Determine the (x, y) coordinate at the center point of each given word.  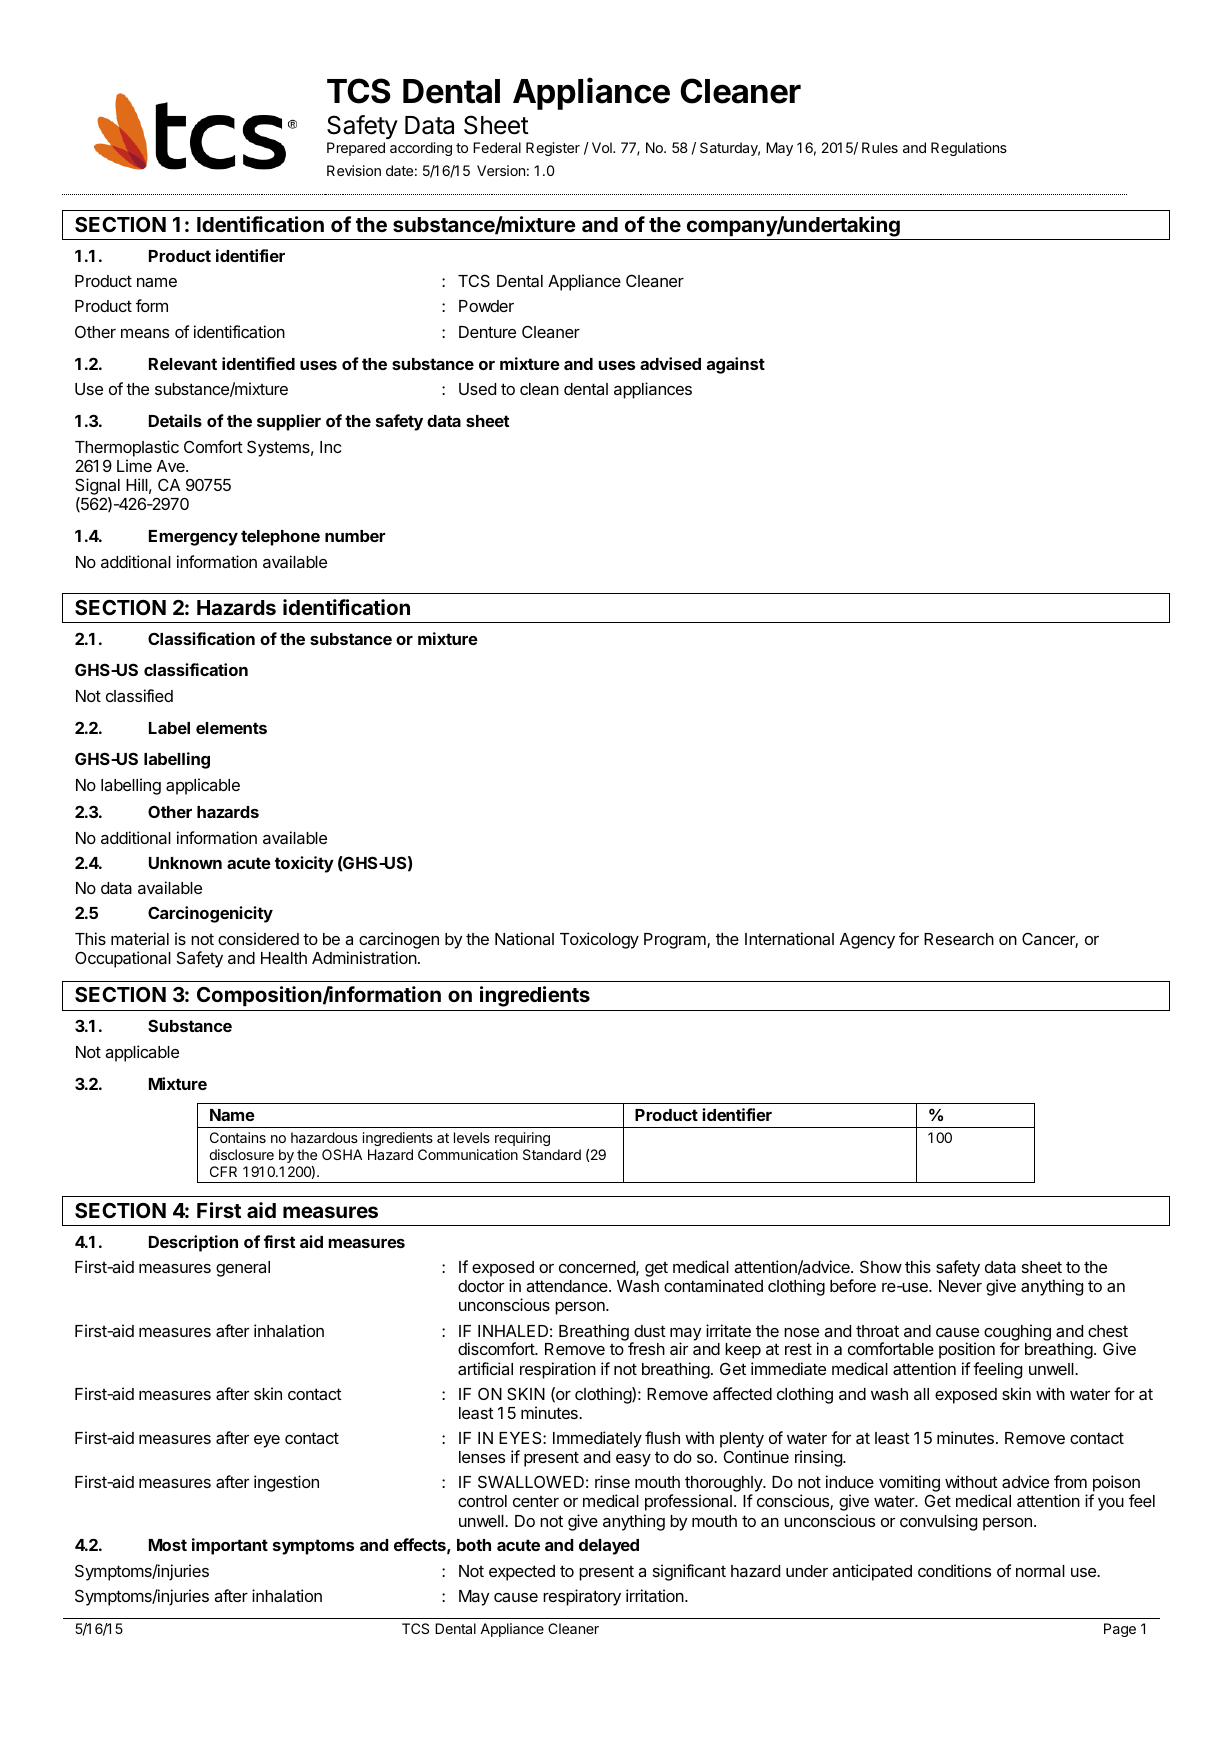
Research (959, 939)
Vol (603, 147)
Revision (354, 170)
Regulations (969, 149)
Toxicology (599, 940)
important (230, 1546)
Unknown (185, 863)
